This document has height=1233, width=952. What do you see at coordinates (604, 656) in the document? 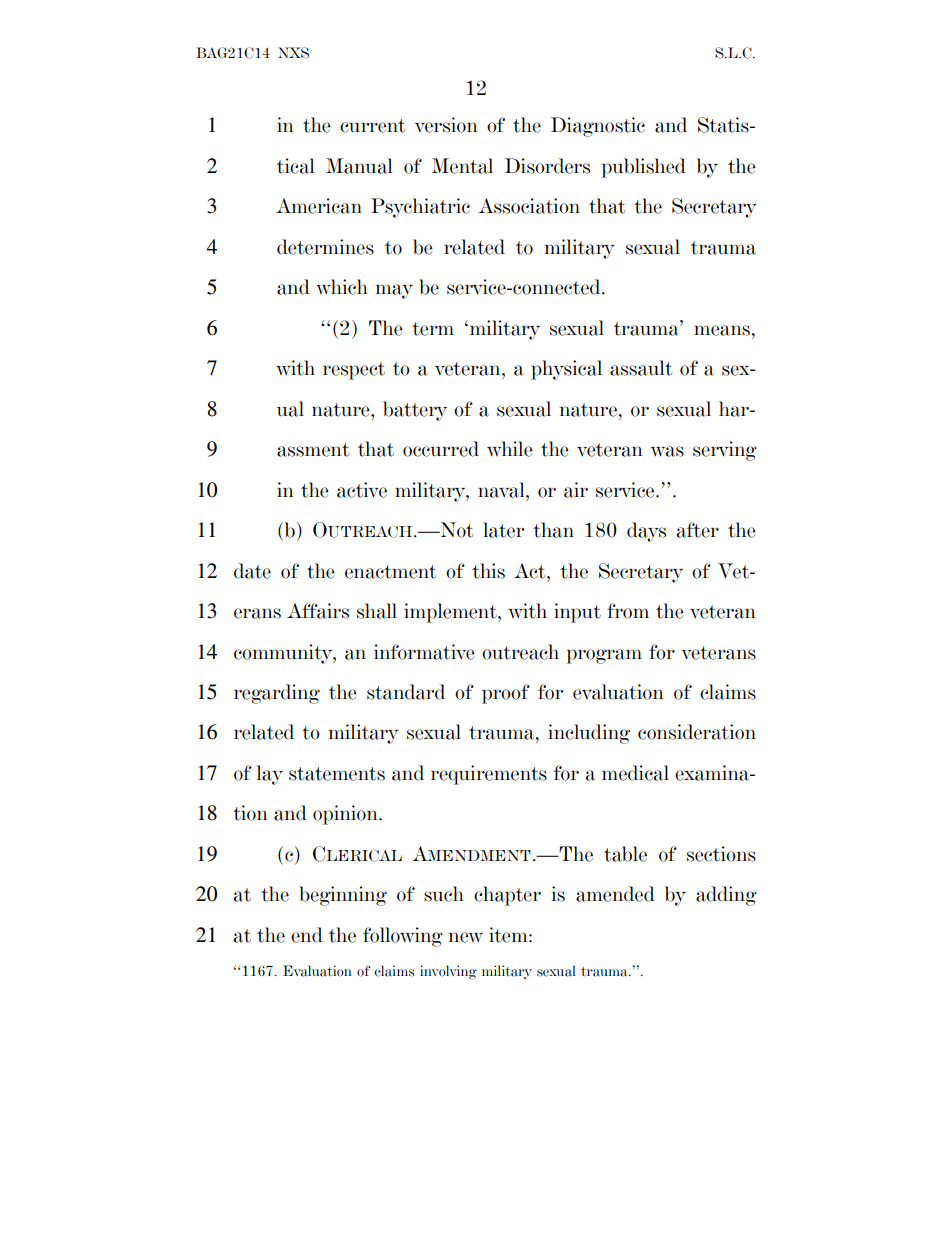
I see `program` at bounding box center [604, 656].
